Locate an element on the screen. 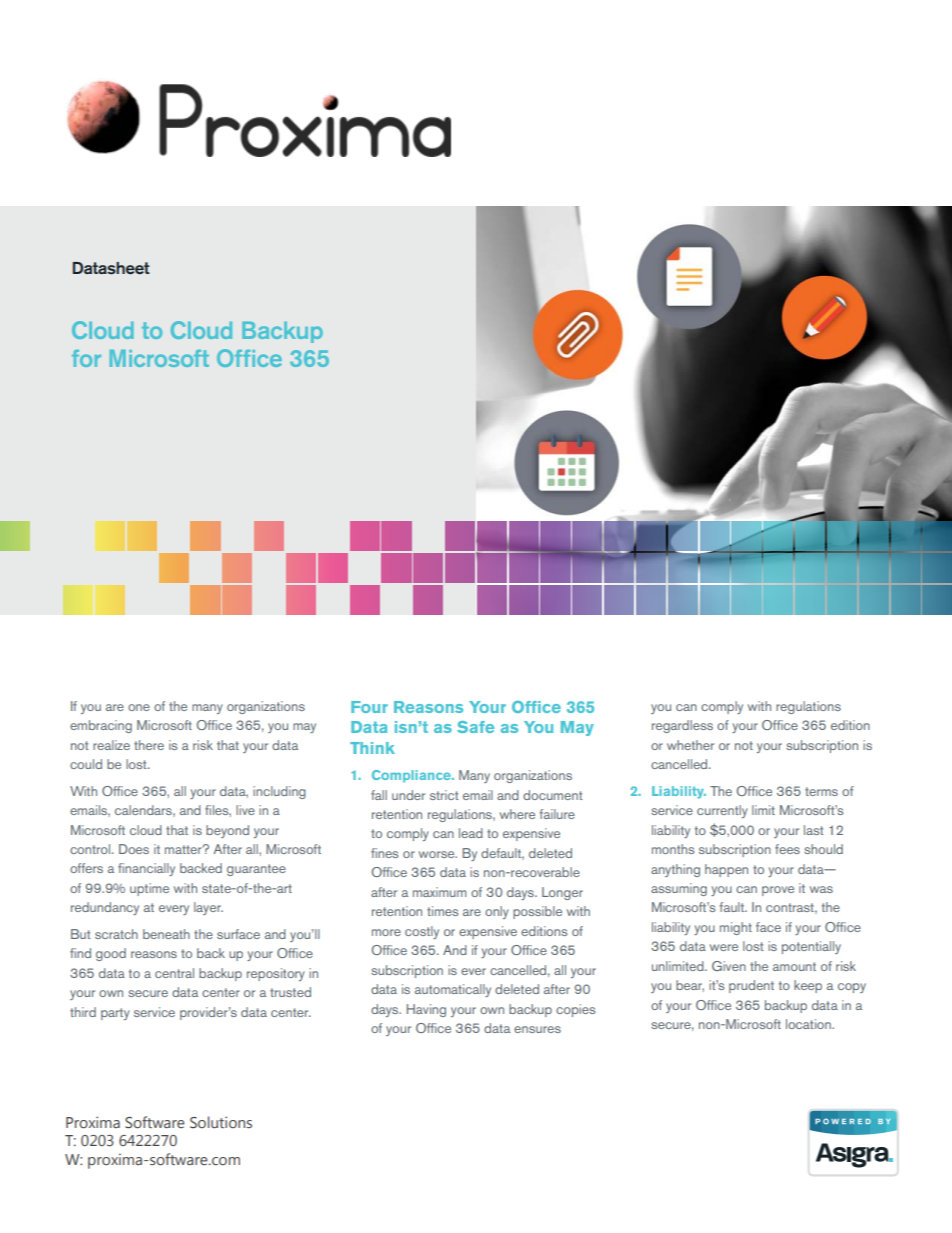 This screenshot has height=1233, width=952. Solutions is located at coordinates (221, 1122).
